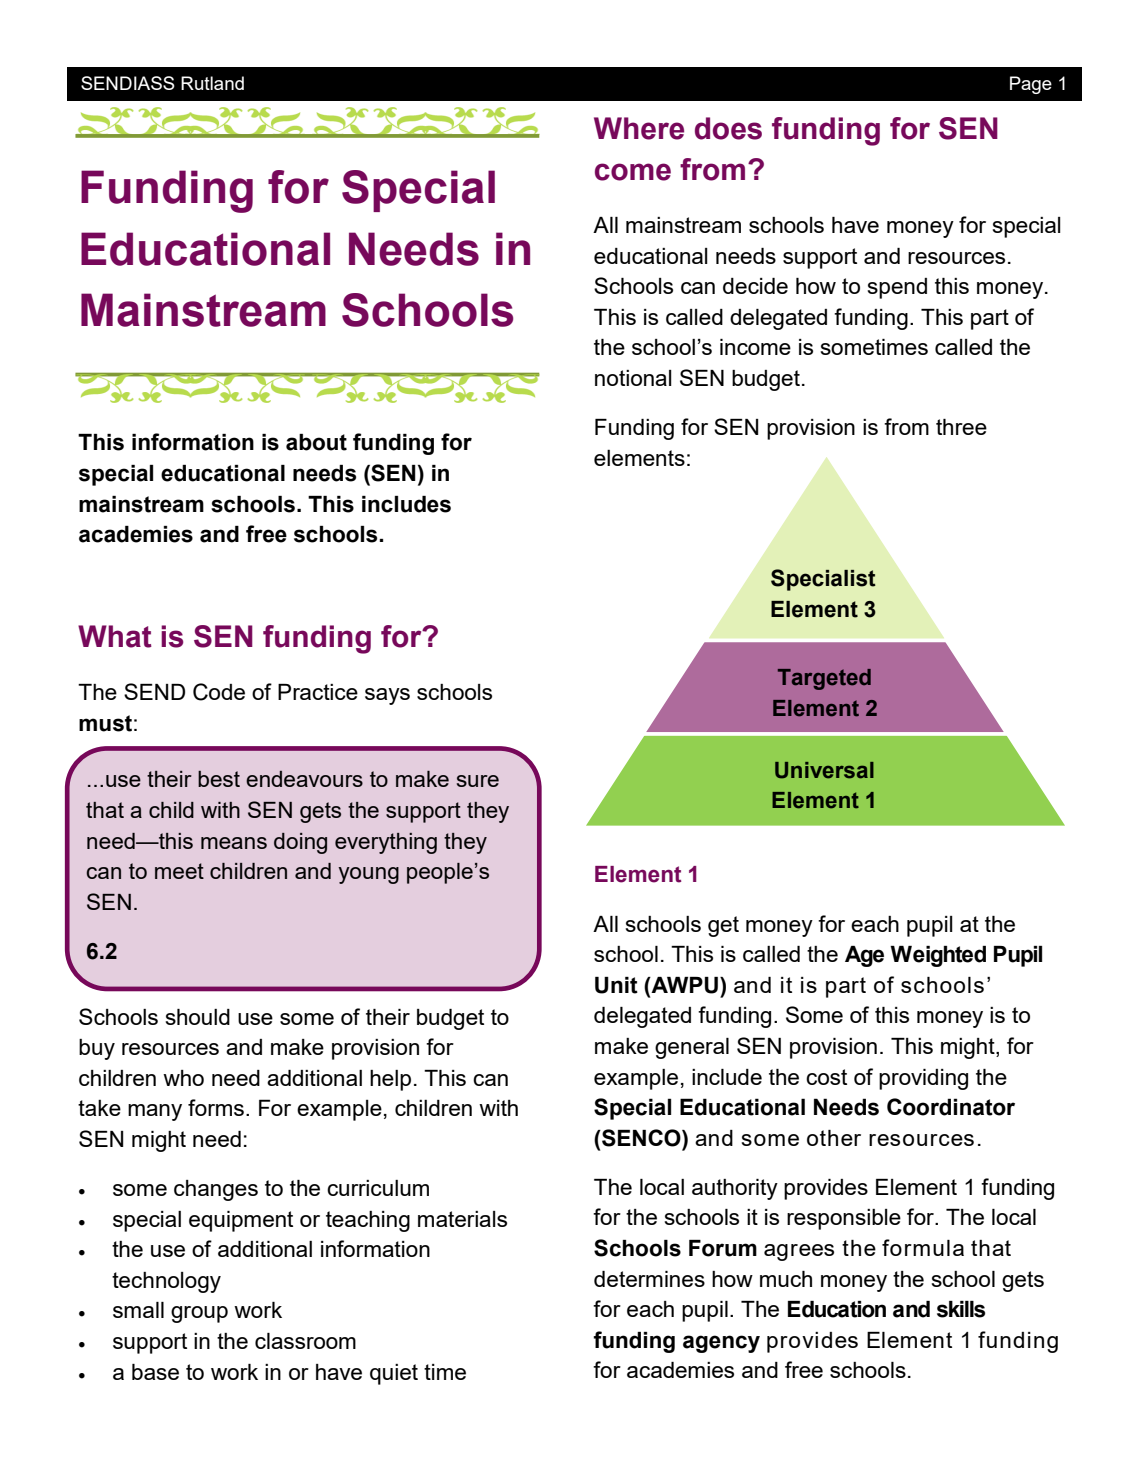 The height and width of the screenshot is (1483, 1146). I want to click on skills, so click(961, 1309).
